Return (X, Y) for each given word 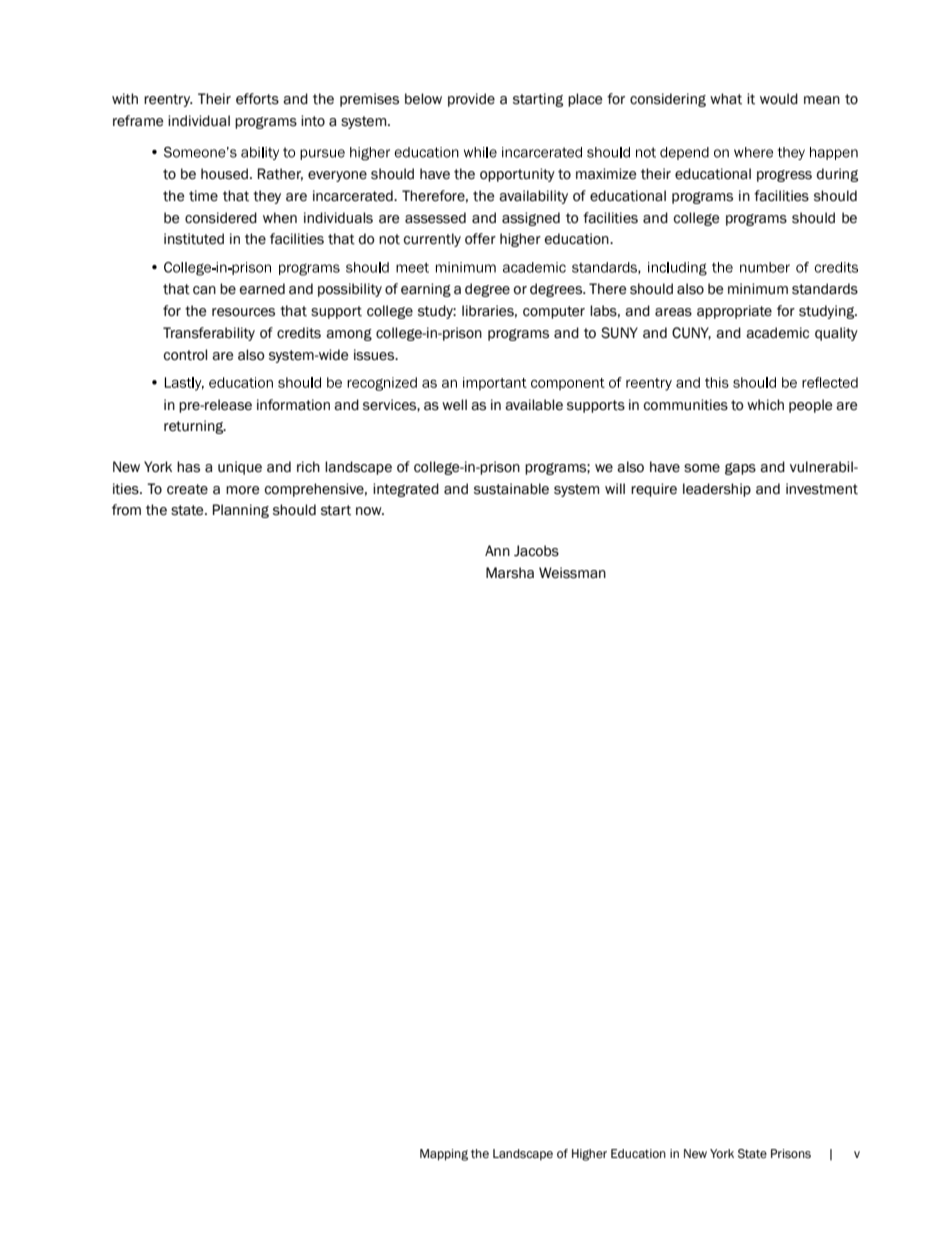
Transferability (209, 334)
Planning (241, 511)
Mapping (444, 1155)
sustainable (511, 489)
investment (822, 489)
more (242, 490)
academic (777, 333)
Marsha (510, 573)
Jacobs (536, 551)
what (726, 99)
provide (471, 100)
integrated (406, 490)
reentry (168, 100)
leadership (717, 490)
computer (554, 312)
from (126, 510)
